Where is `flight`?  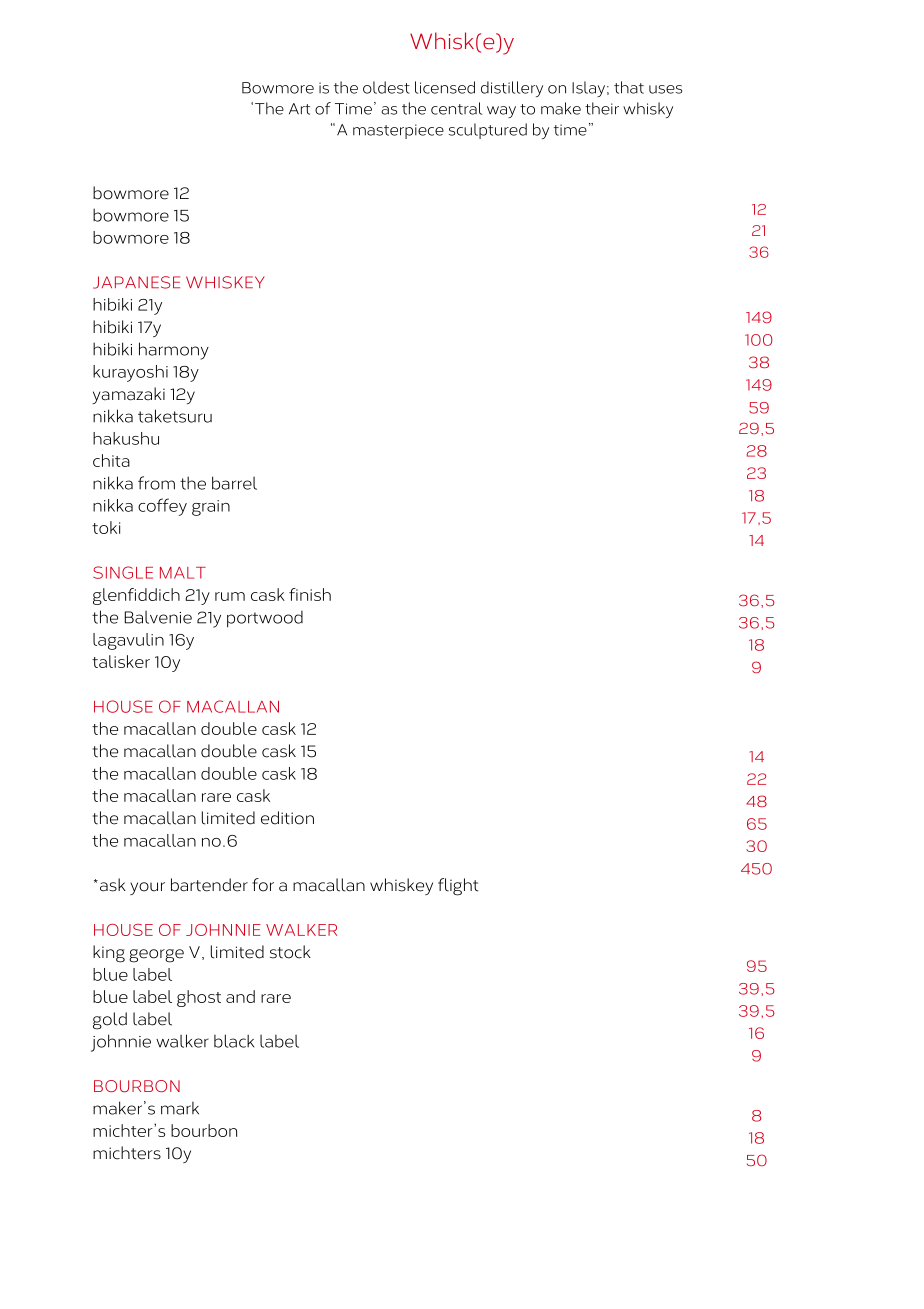
flight is located at coordinates (458, 887).
